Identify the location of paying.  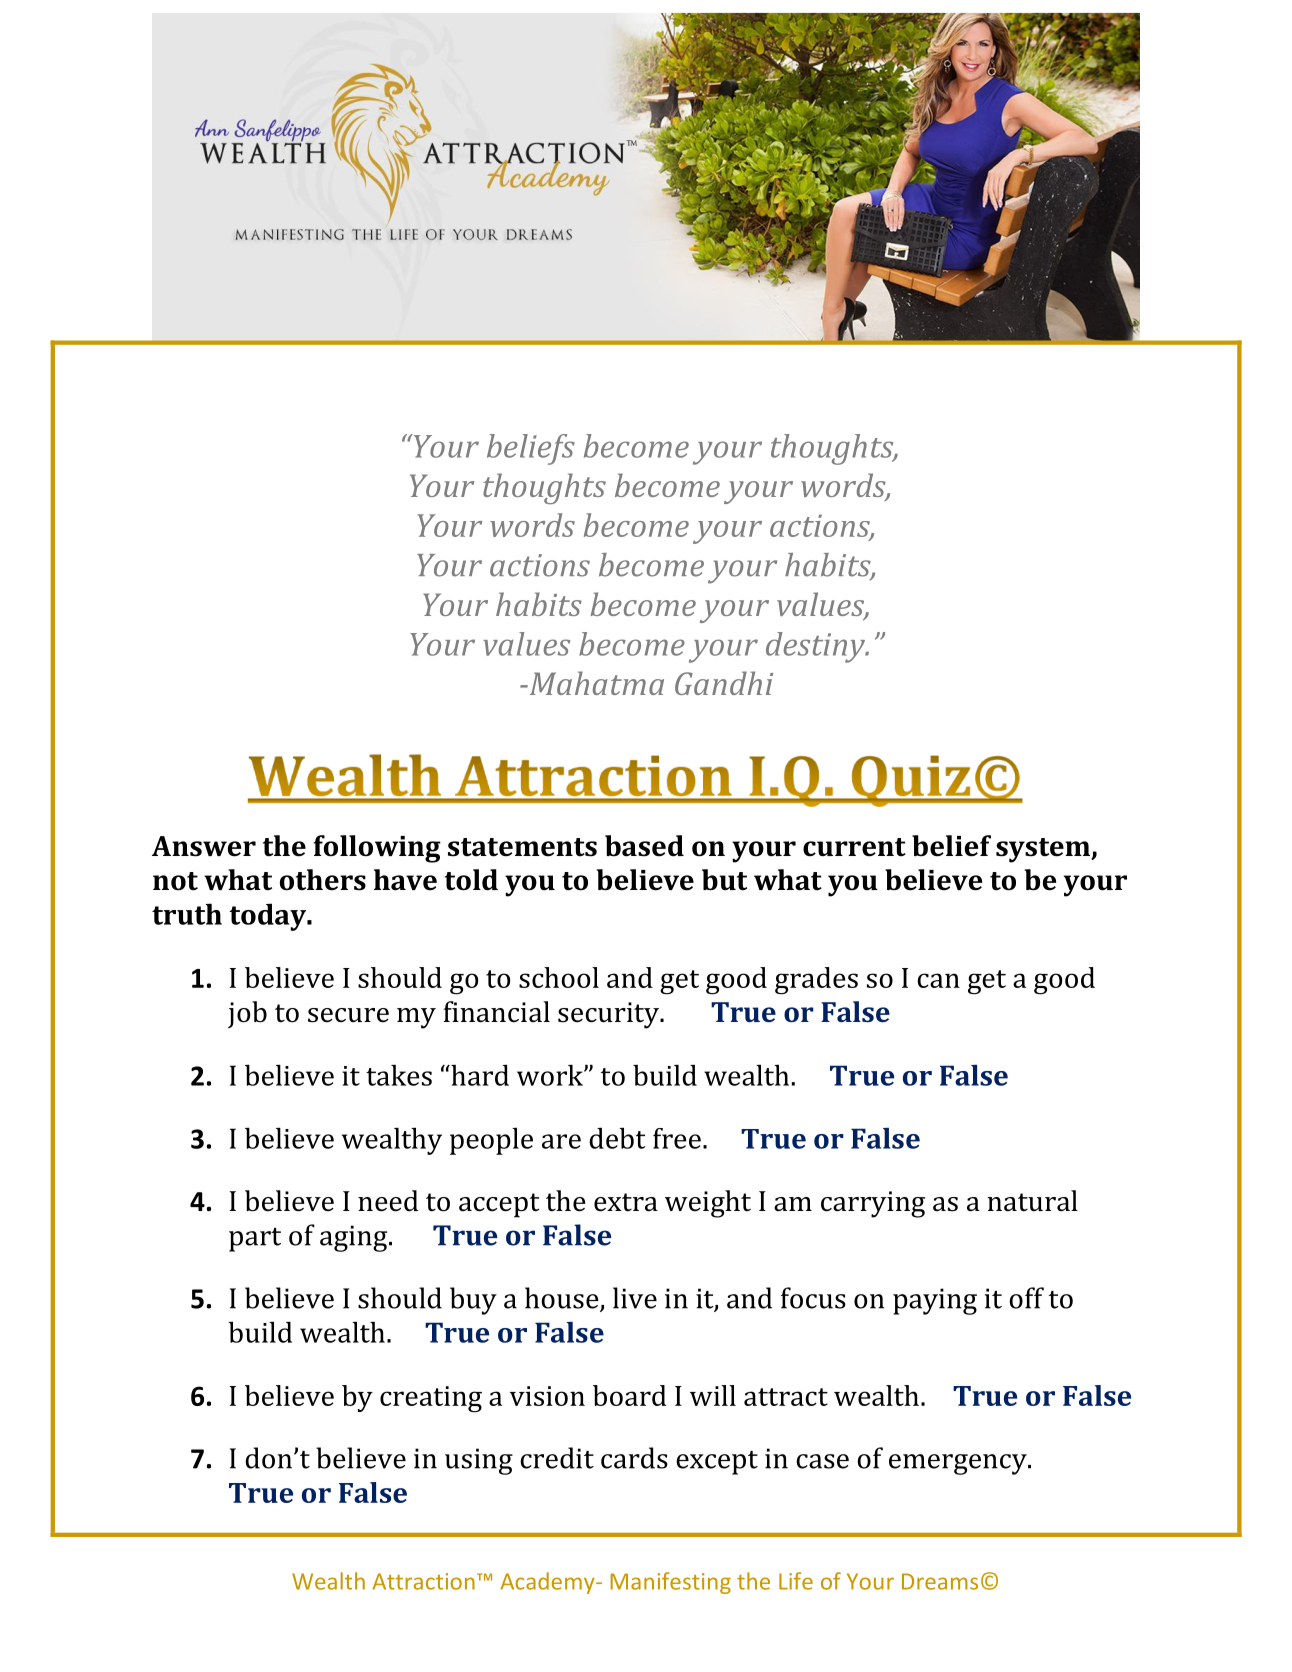
(935, 1301).
